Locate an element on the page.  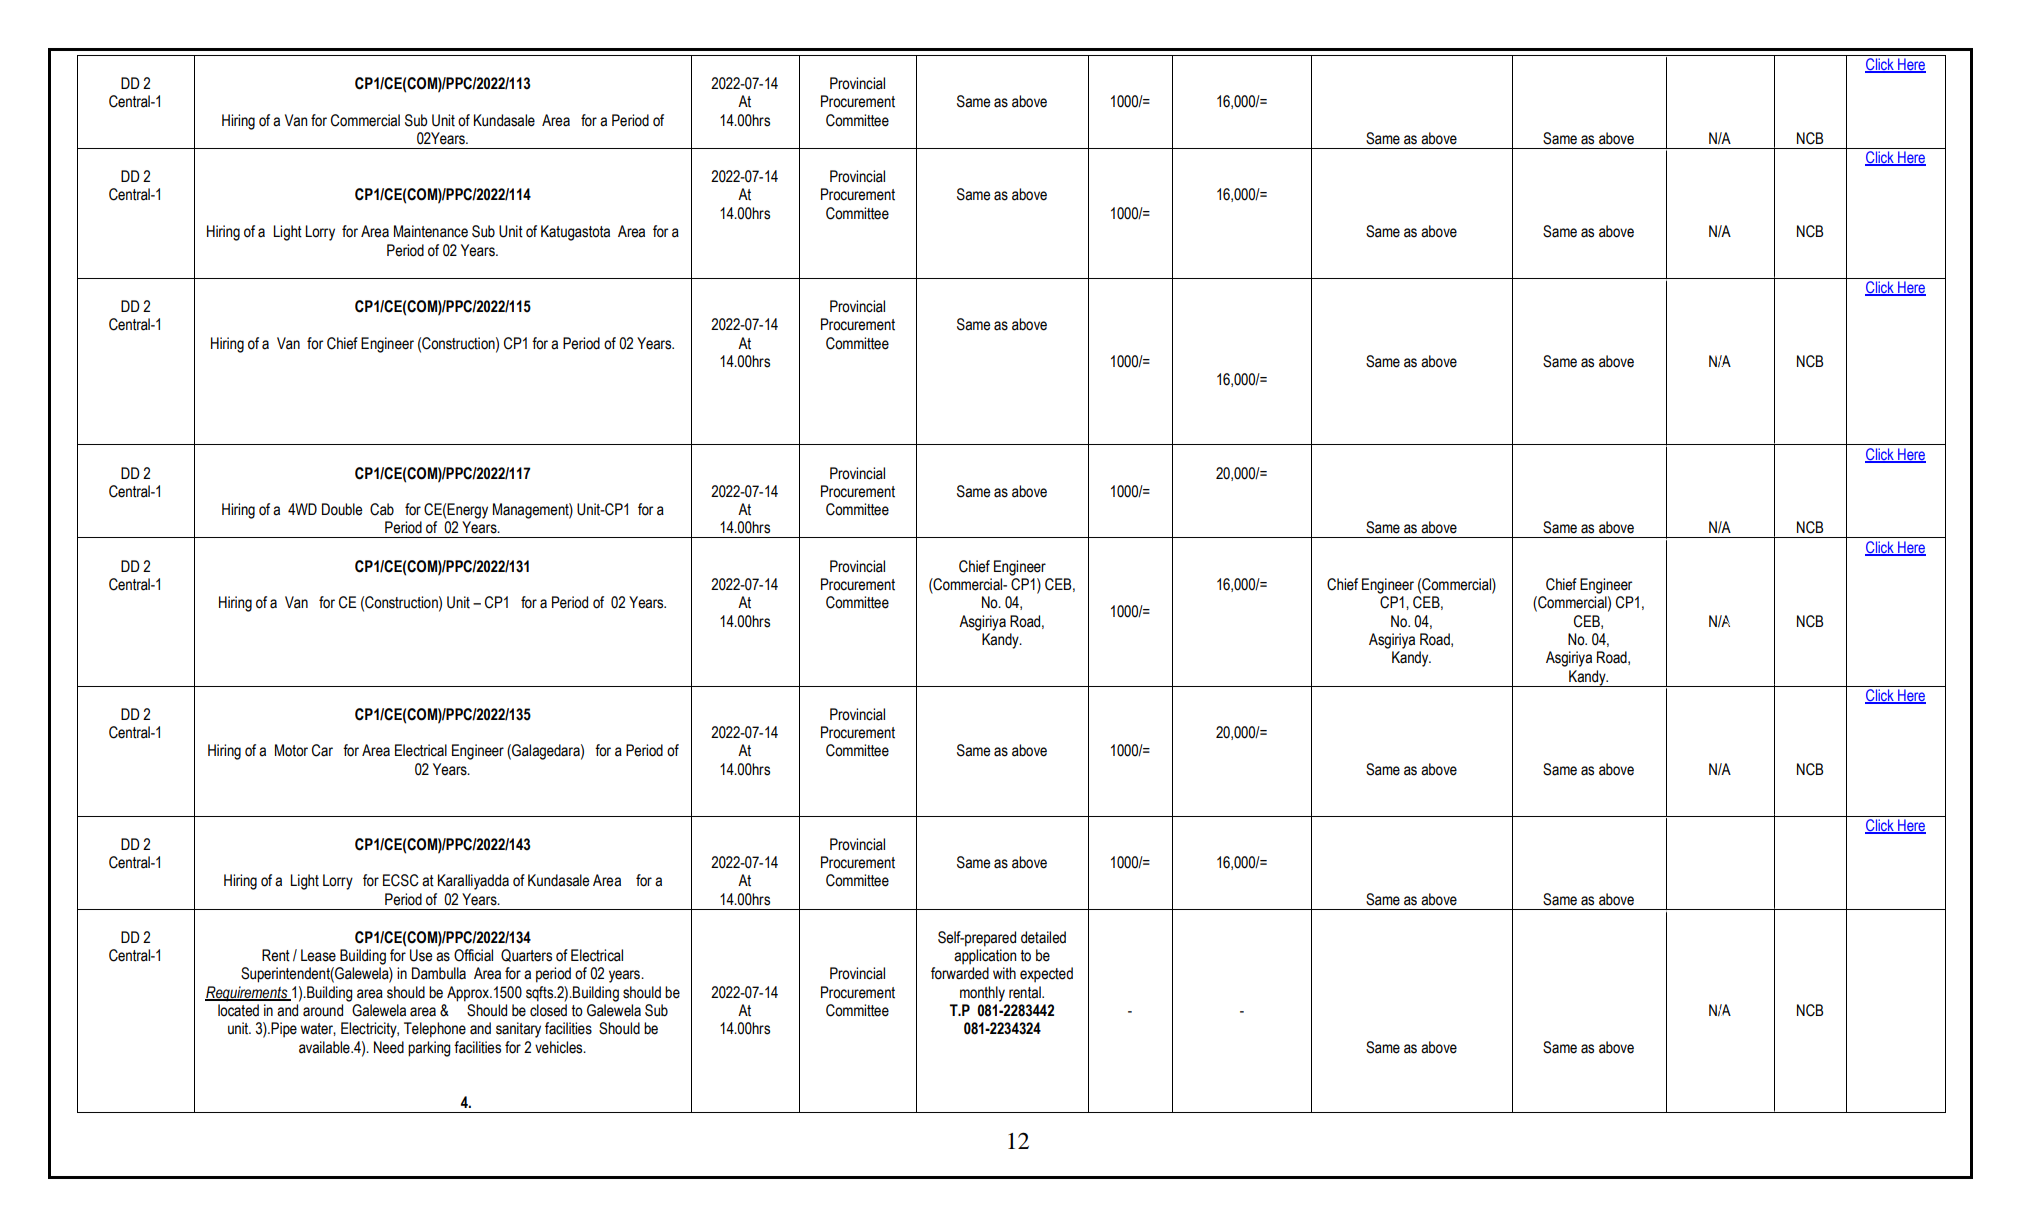
around is located at coordinates (323, 1010).
